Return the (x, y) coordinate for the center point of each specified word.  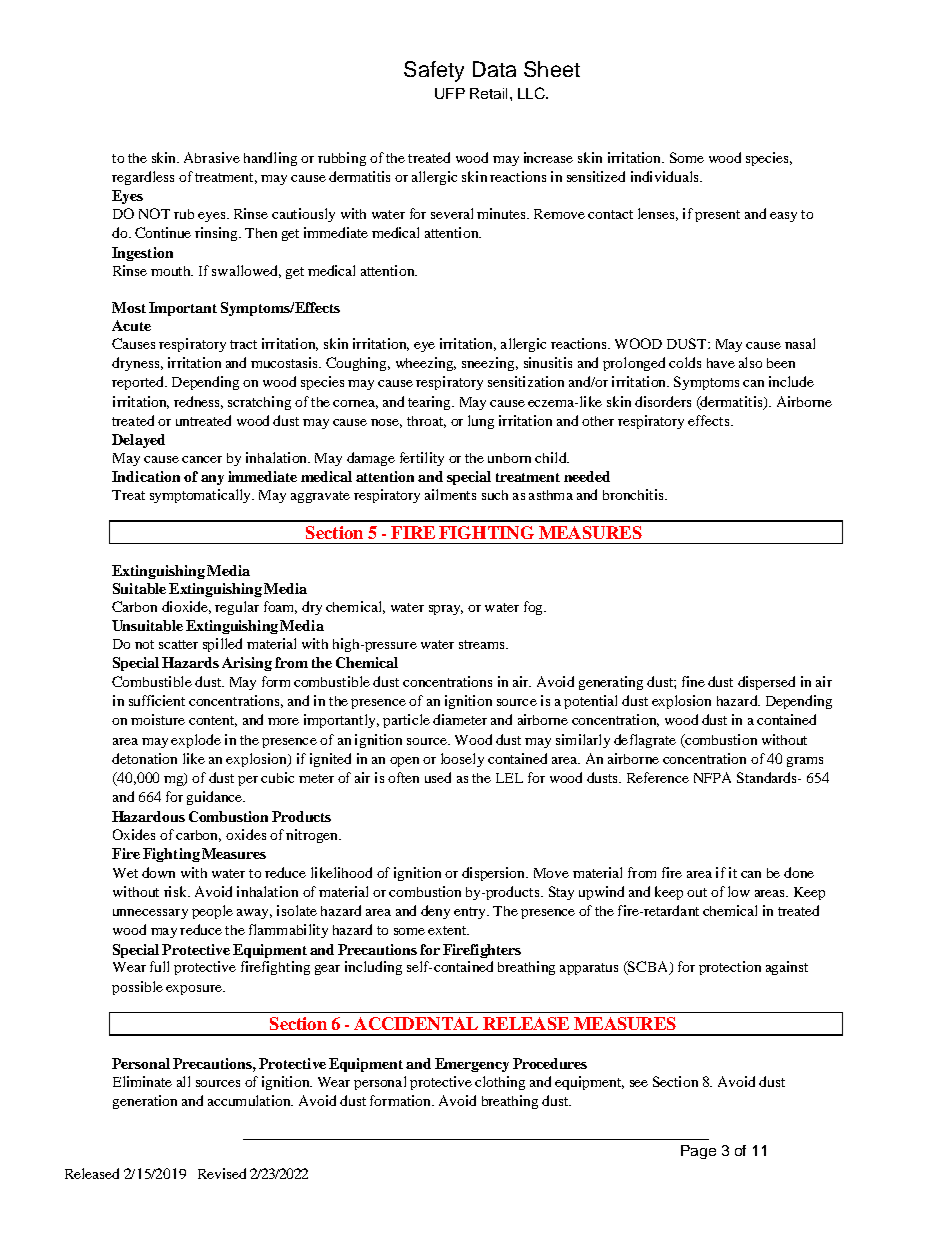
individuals (666, 176)
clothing (500, 1083)
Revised (222, 1173)
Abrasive (212, 157)
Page (698, 1152)
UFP (450, 93)
